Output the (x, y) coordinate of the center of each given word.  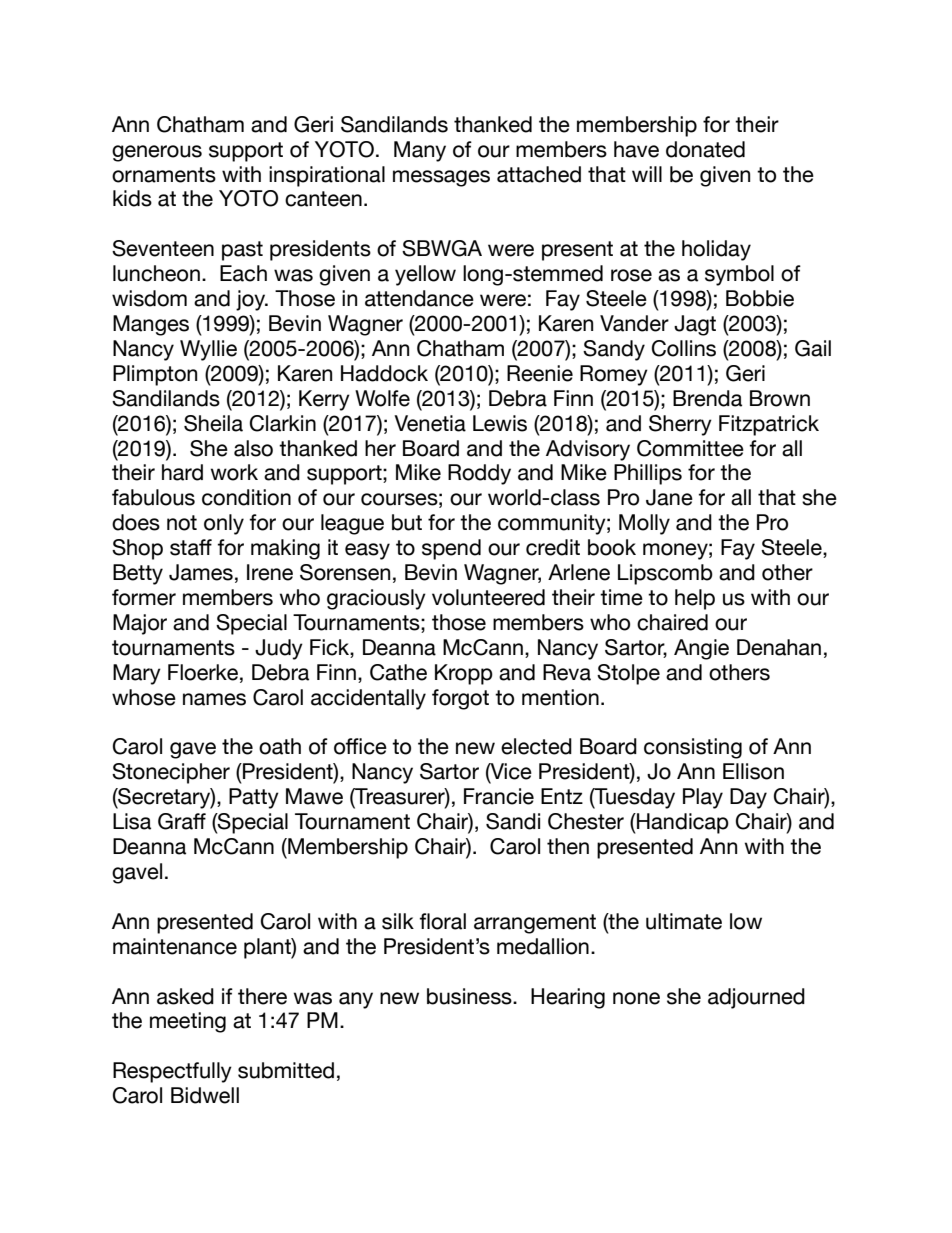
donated (705, 149)
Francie (499, 796)
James (201, 572)
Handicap (682, 823)
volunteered (488, 597)
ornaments (164, 175)
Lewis (500, 423)
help (695, 599)
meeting (188, 1022)
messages (441, 178)
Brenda (707, 398)
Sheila (213, 423)
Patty (254, 798)
